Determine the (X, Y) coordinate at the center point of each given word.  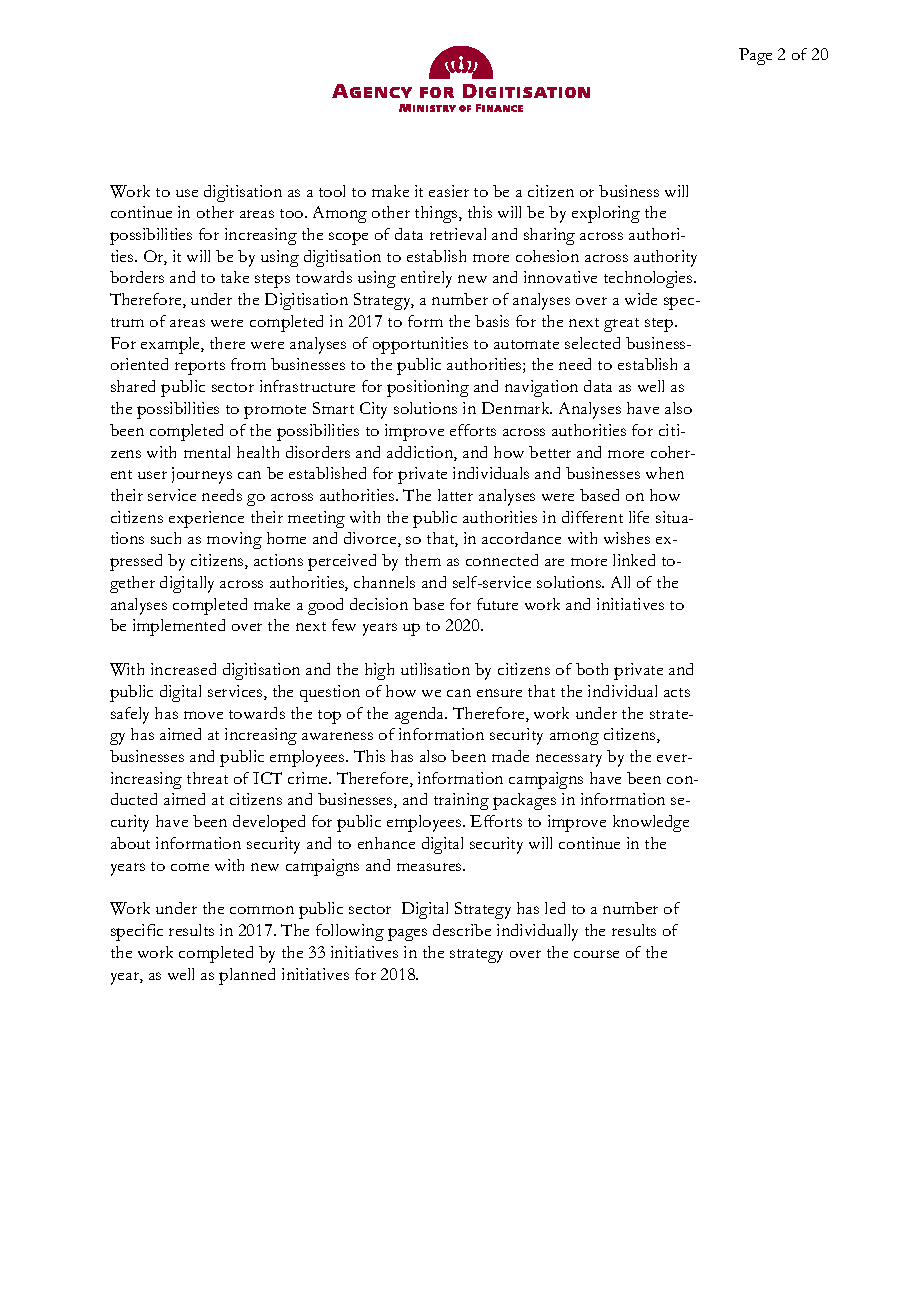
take (235, 277)
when (665, 473)
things (437, 214)
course (596, 954)
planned (247, 976)
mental (207, 452)
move (203, 715)
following (350, 932)
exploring (606, 214)
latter (455, 495)
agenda (421, 715)
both (592, 669)
